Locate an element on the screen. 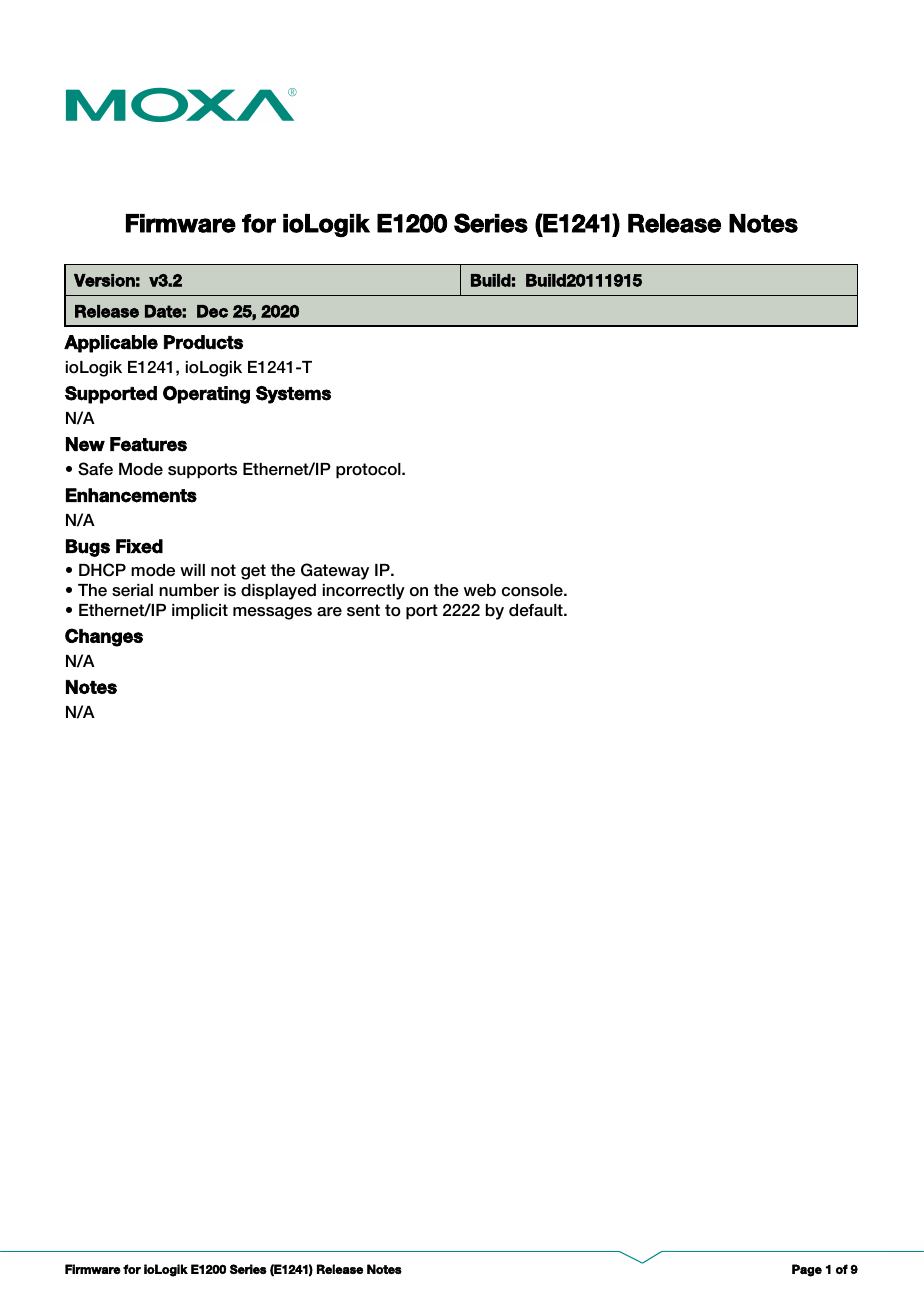 This screenshot has height=1305, width=924. protocol is located at coordinates (369, 471).
